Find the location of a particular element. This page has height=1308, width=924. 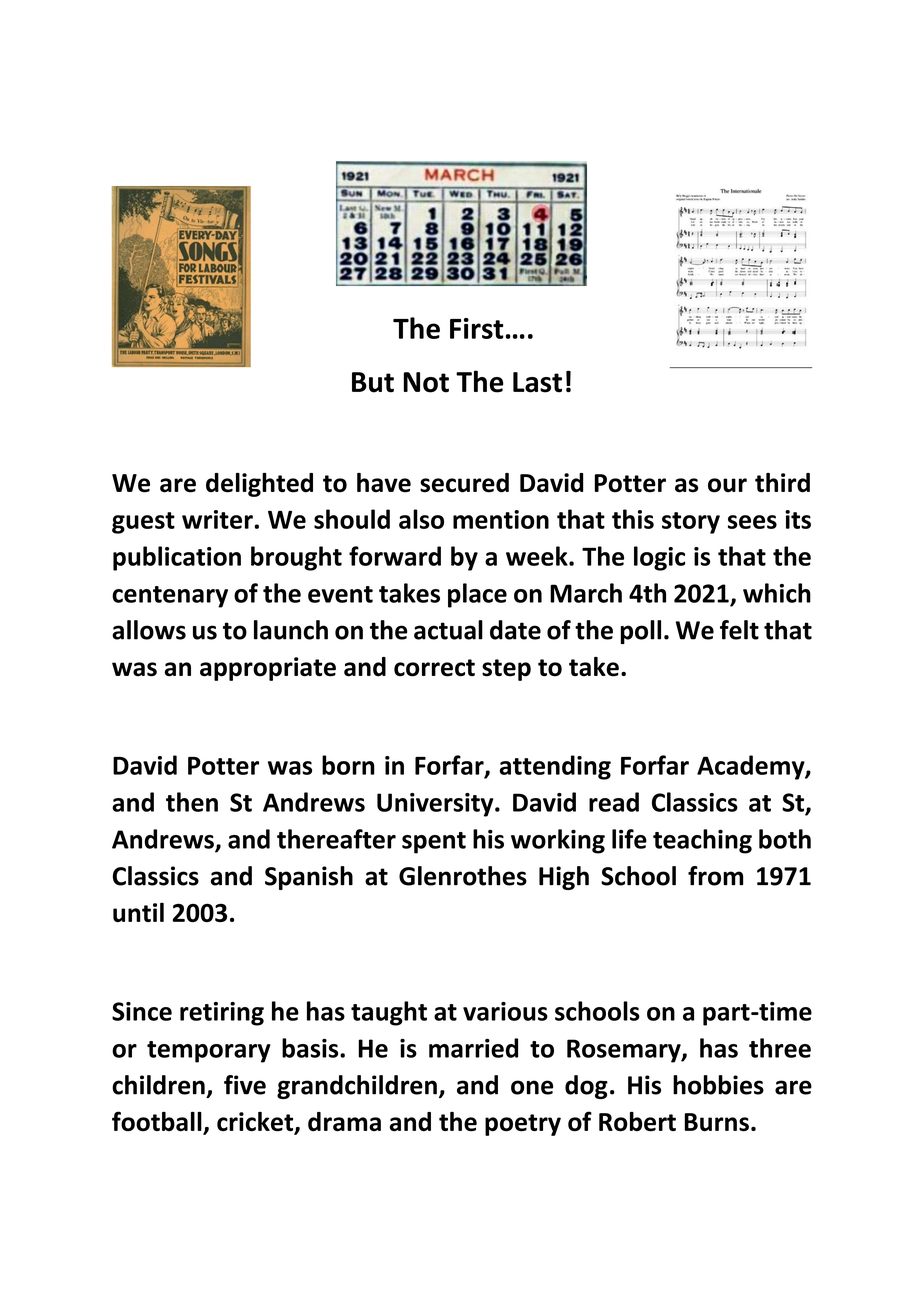

But is located at coordinates (373, 382).
